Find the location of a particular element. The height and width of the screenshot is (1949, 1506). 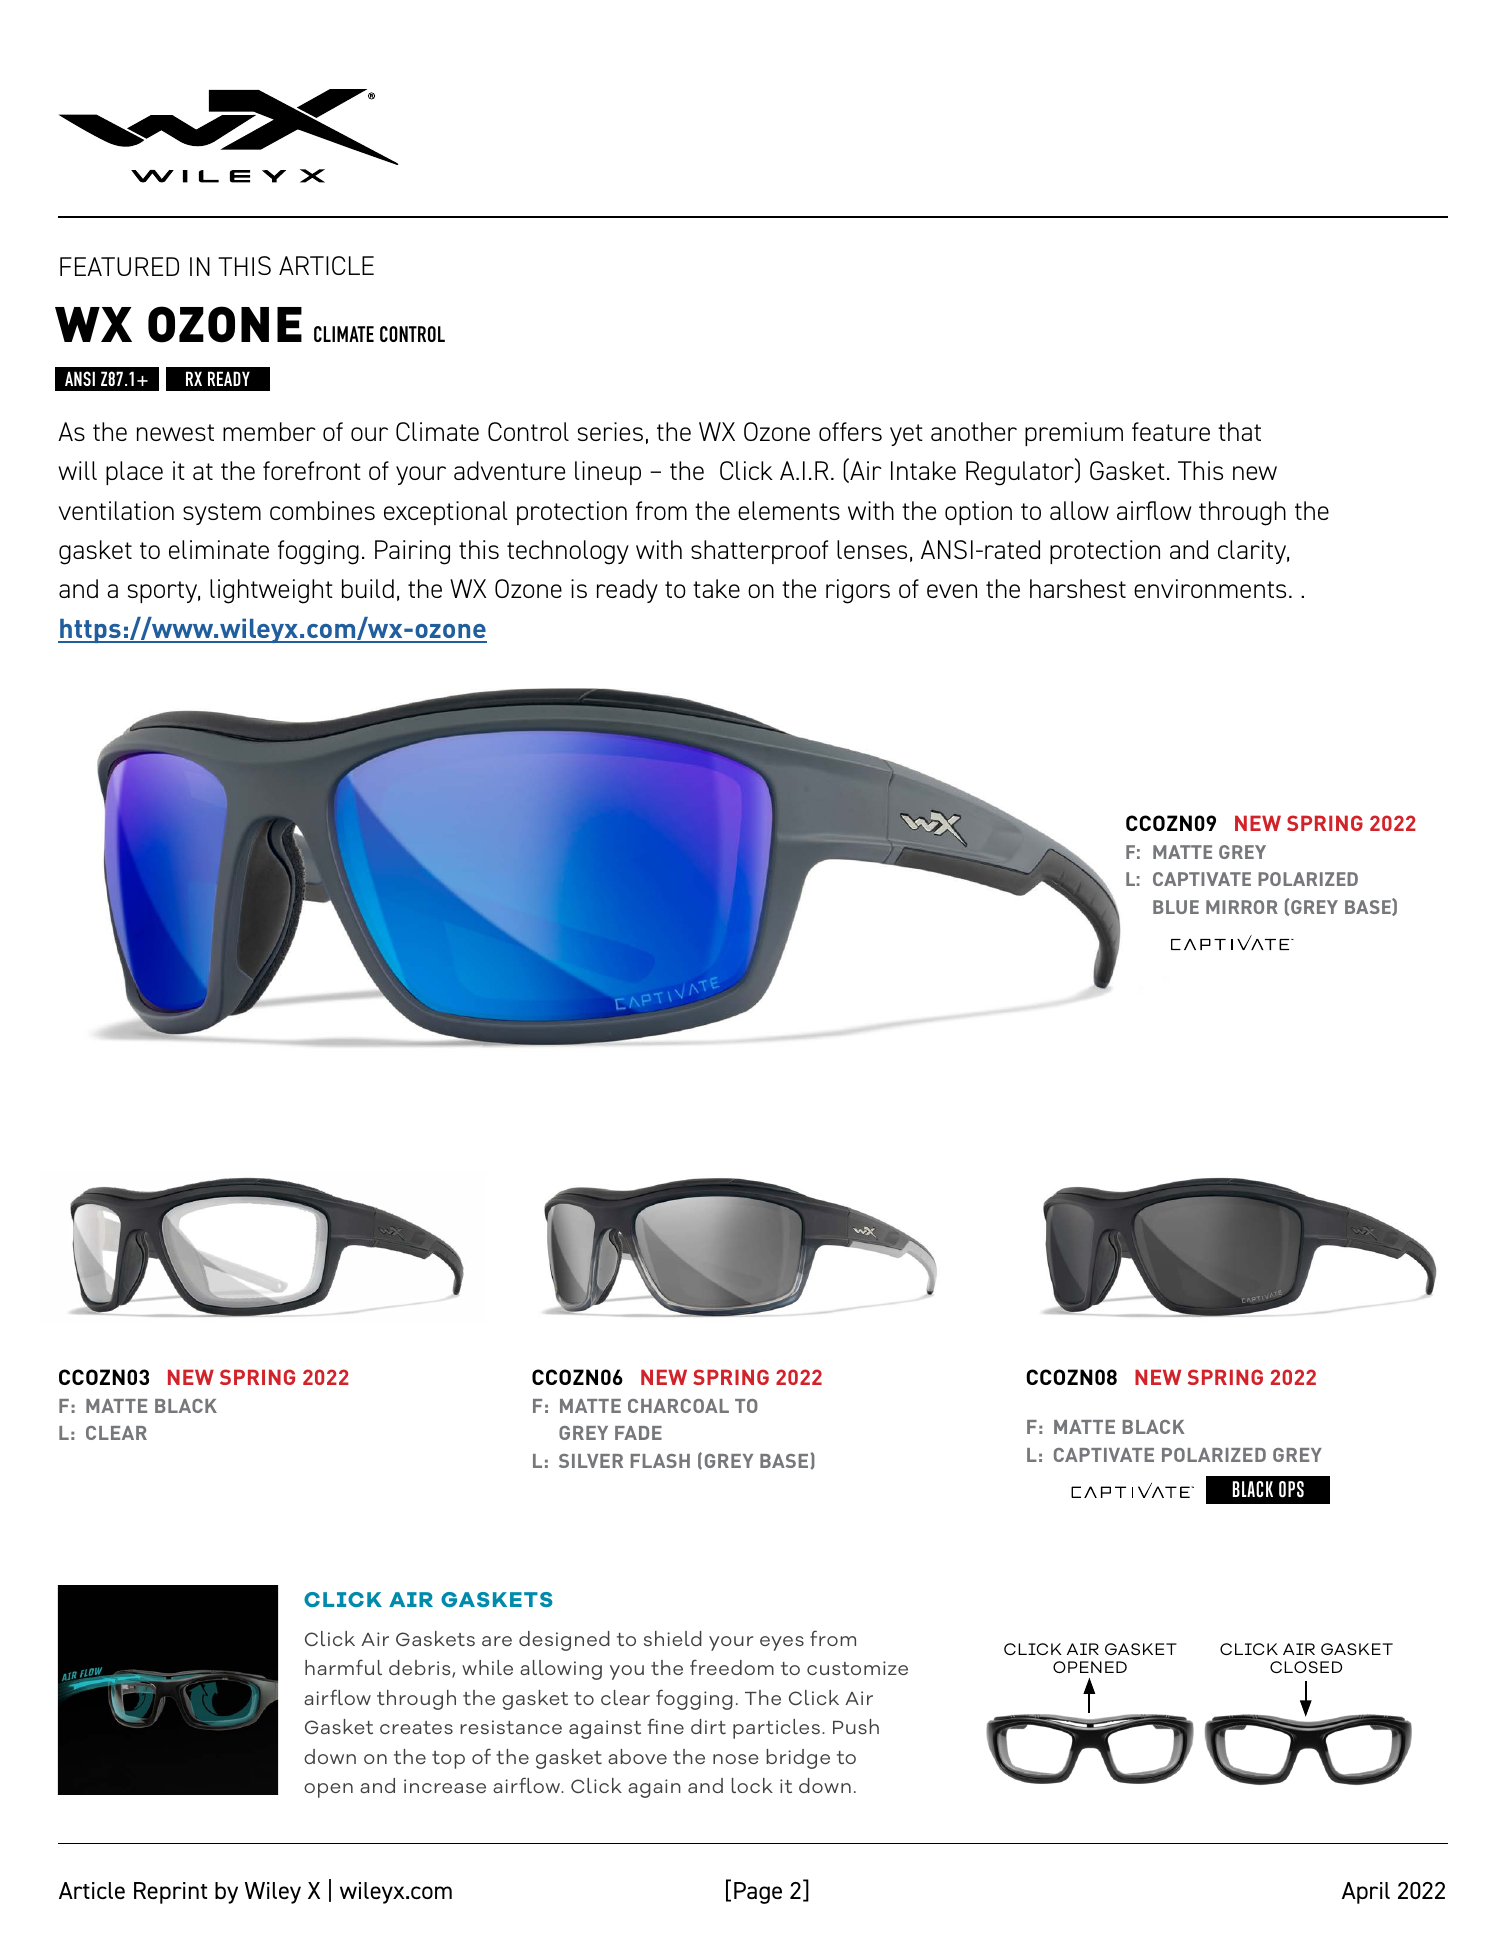

lightweight is located at coordinates (271, 591).
